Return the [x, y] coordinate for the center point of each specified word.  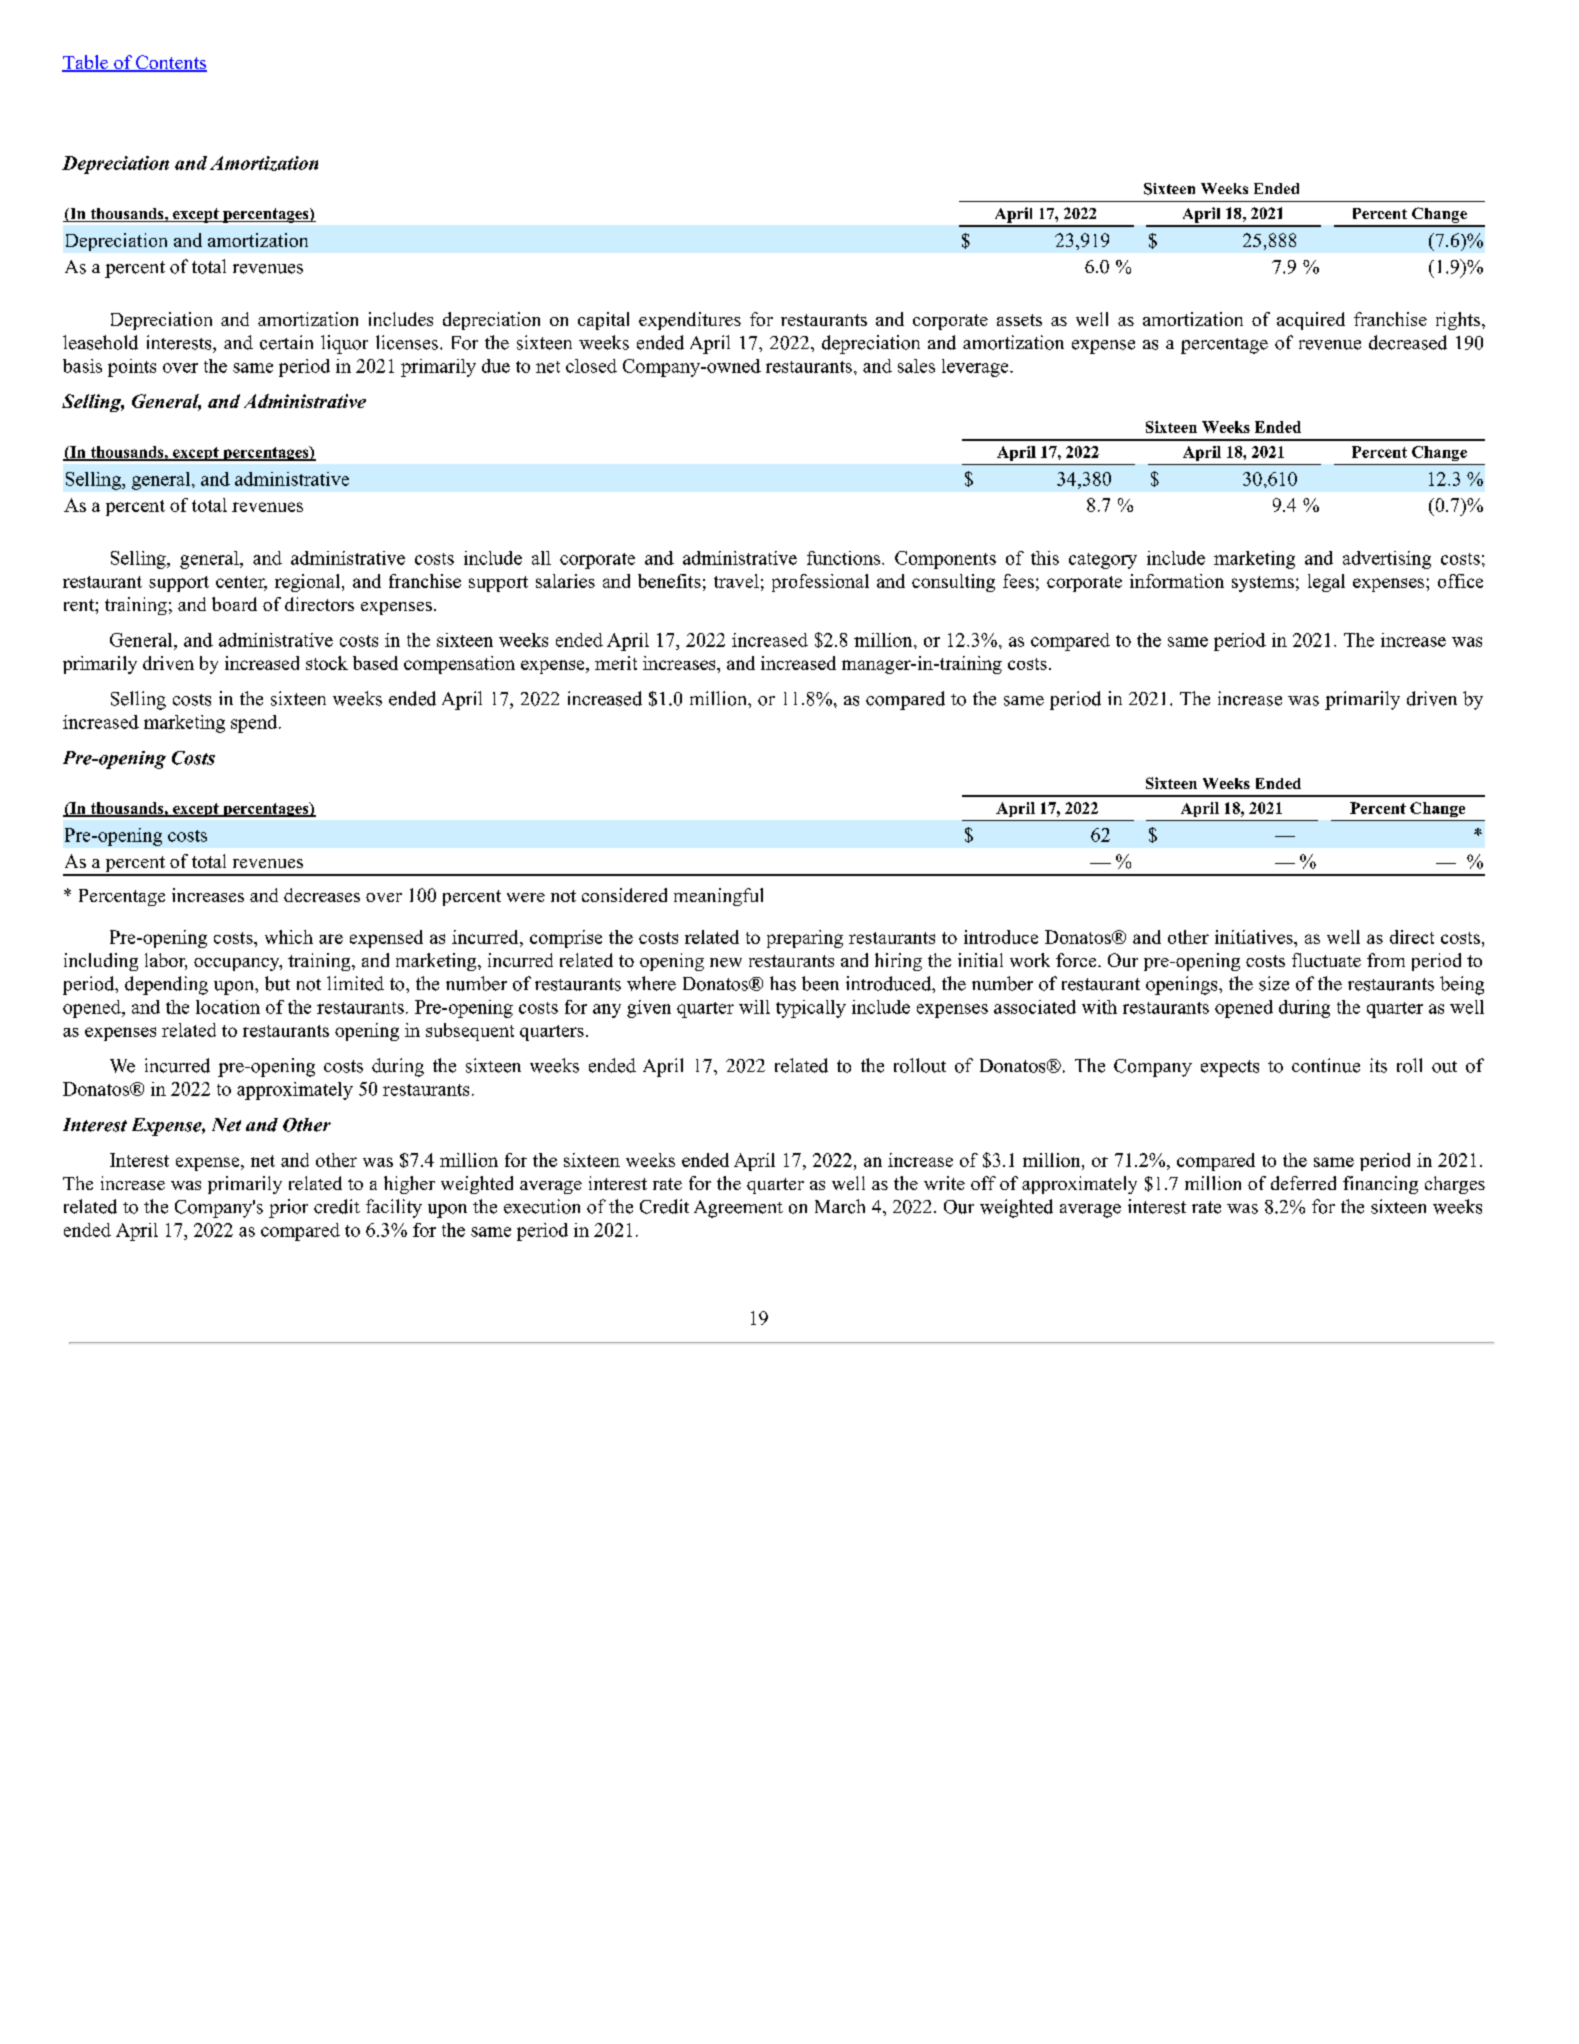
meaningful [718, 897]
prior [288, 1208]
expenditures [690, 321]
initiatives [1255, 937]
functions [845, 558]
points [132, 368]
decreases [322, 895]
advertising [1387, 560]
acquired [1311, 321]
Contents [170, 63]
